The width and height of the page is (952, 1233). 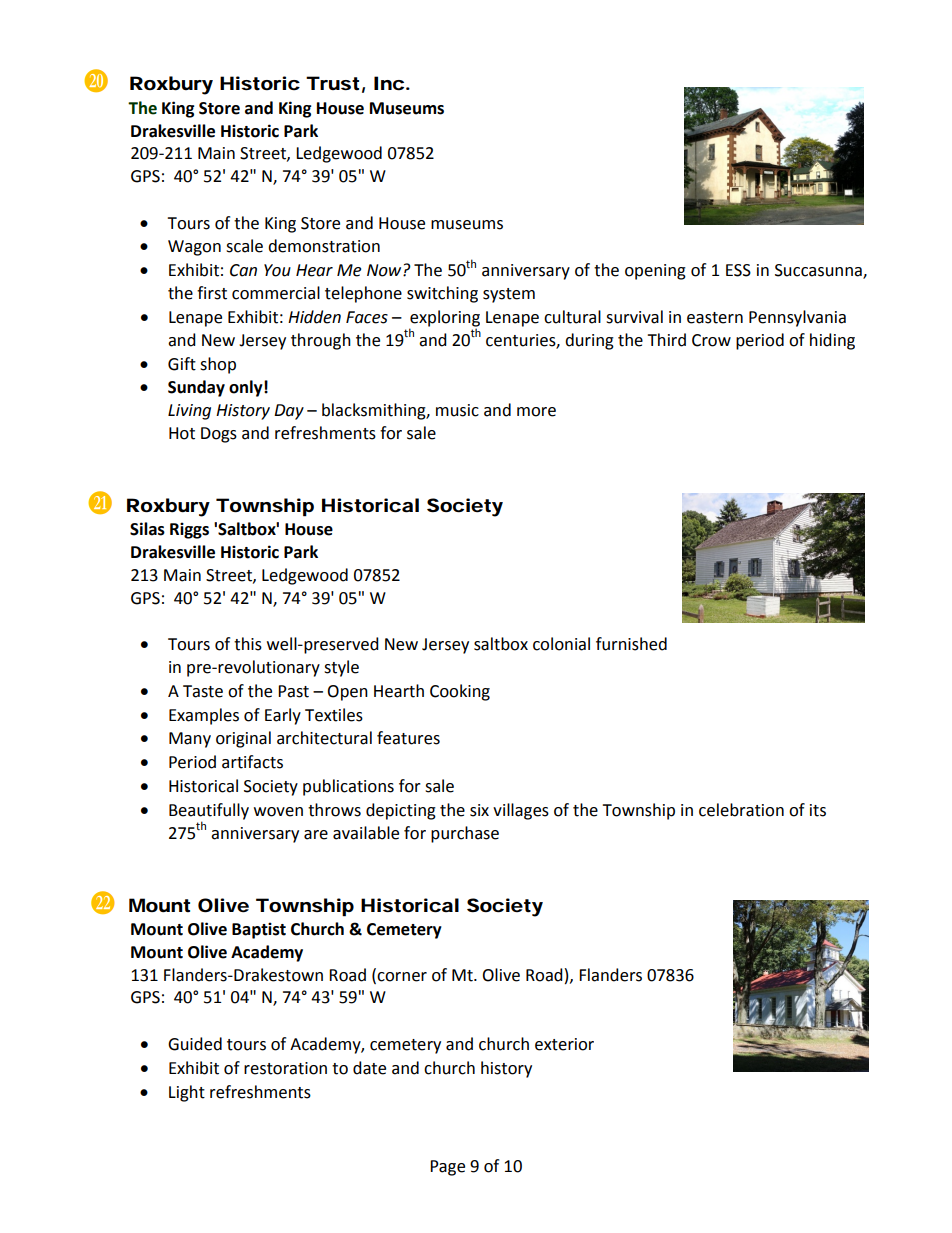 I want to click on furnished, so click(x=631, y=644).
